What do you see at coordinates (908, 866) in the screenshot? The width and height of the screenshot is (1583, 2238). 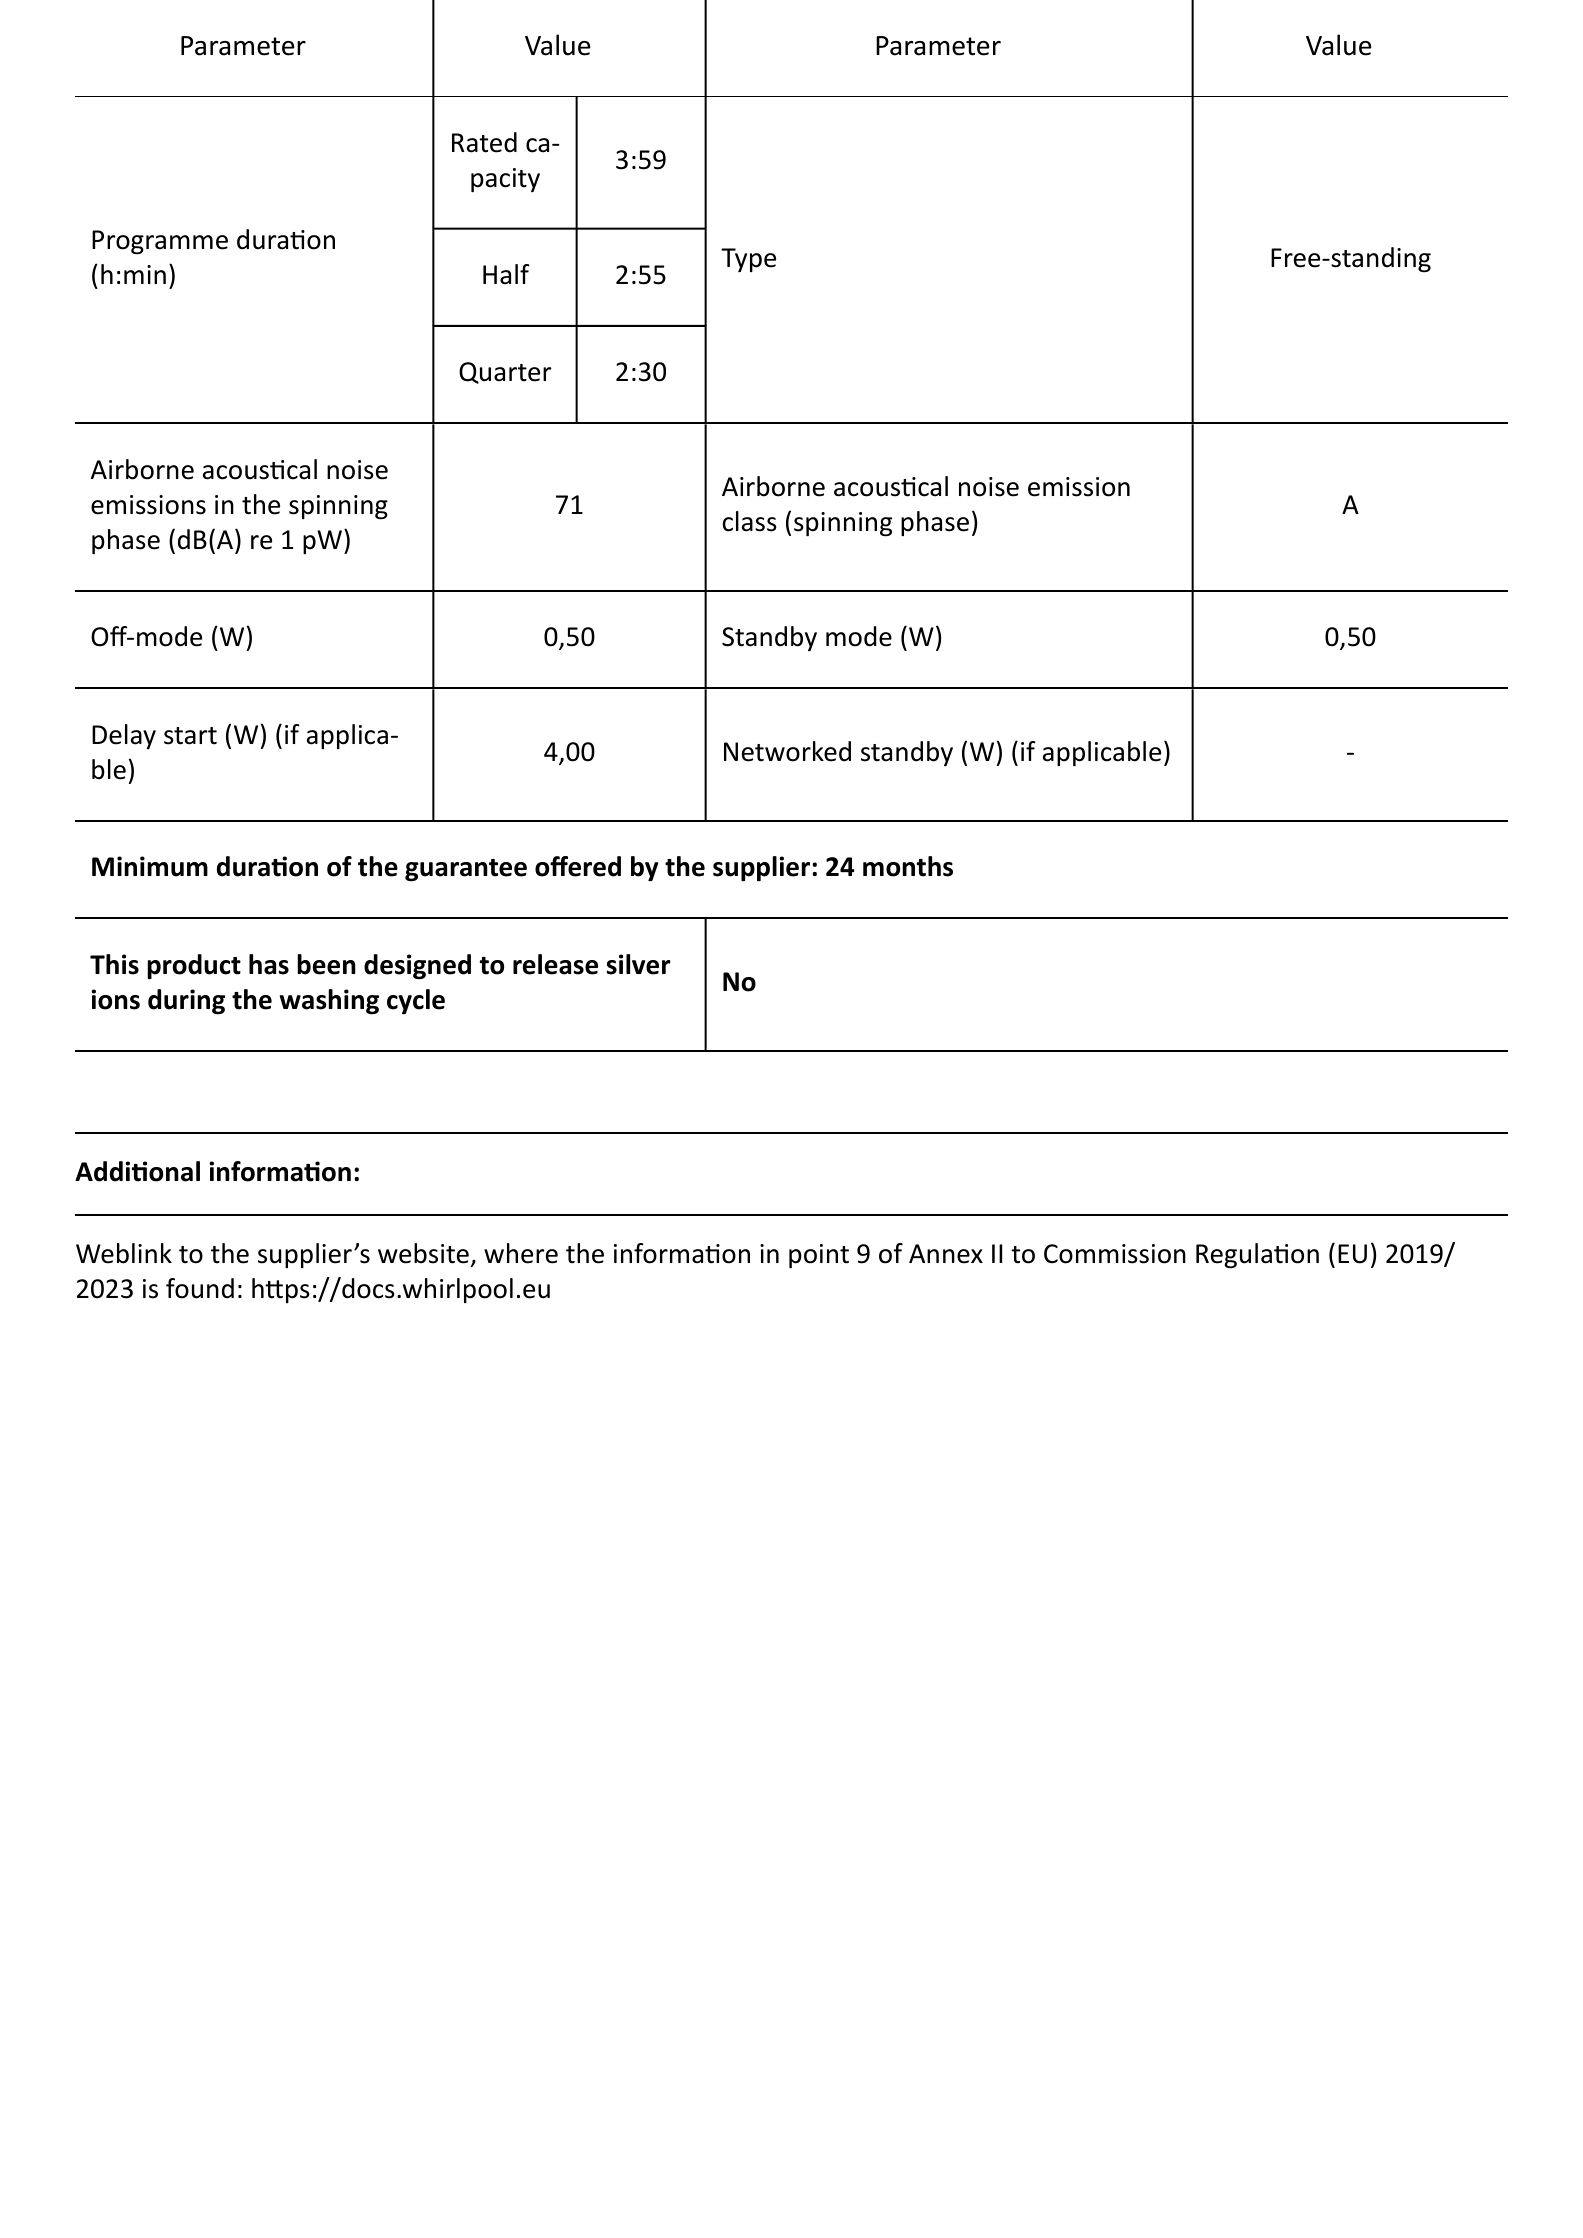 I see `months` at bounding box center [908, 866].
